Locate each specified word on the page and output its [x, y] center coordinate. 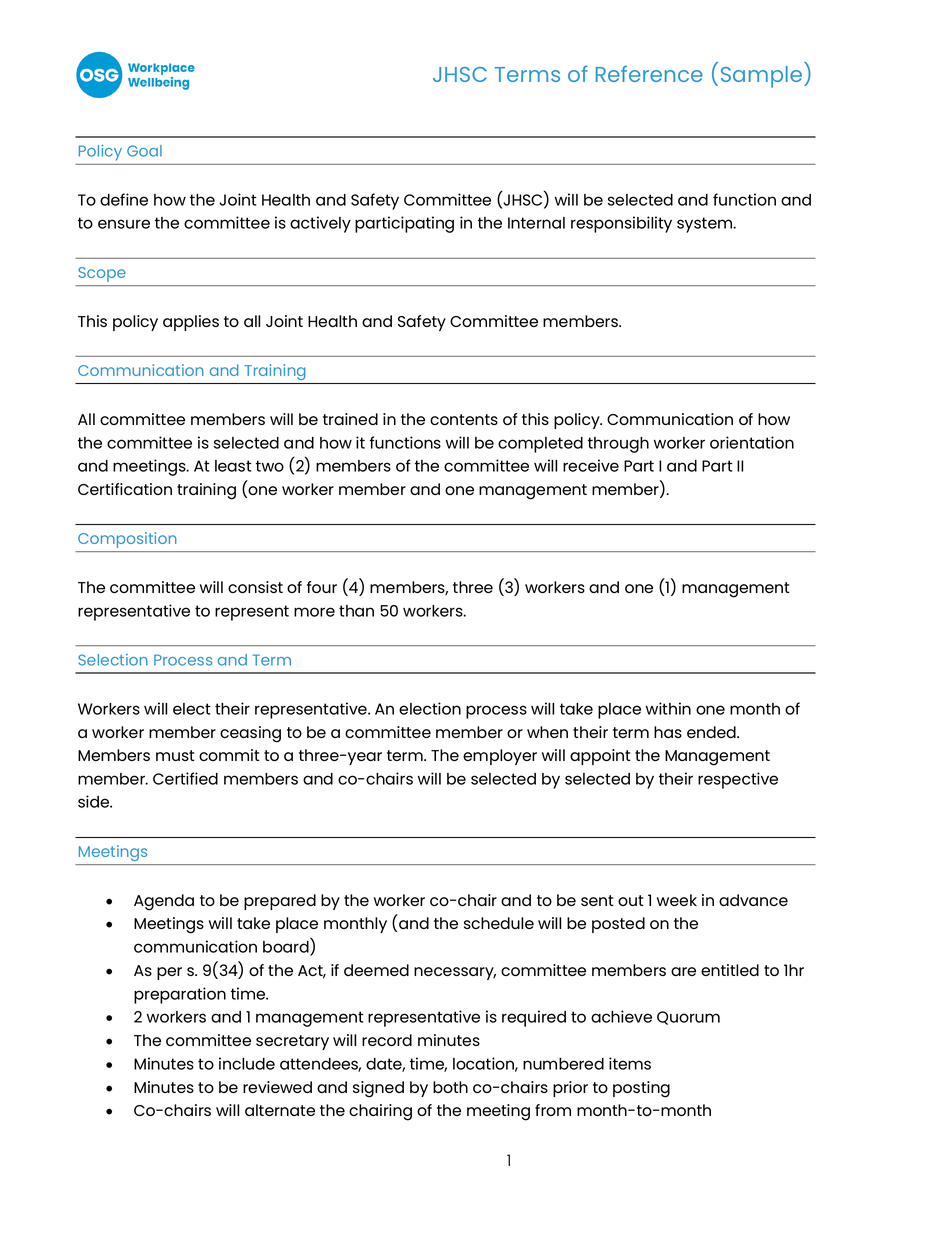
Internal [536, 223]
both [450, 1087]
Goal [144, 151]
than [356, 611]
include [247, 1063]
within [668, 708]
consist [255, 587]
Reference [649, 73]
